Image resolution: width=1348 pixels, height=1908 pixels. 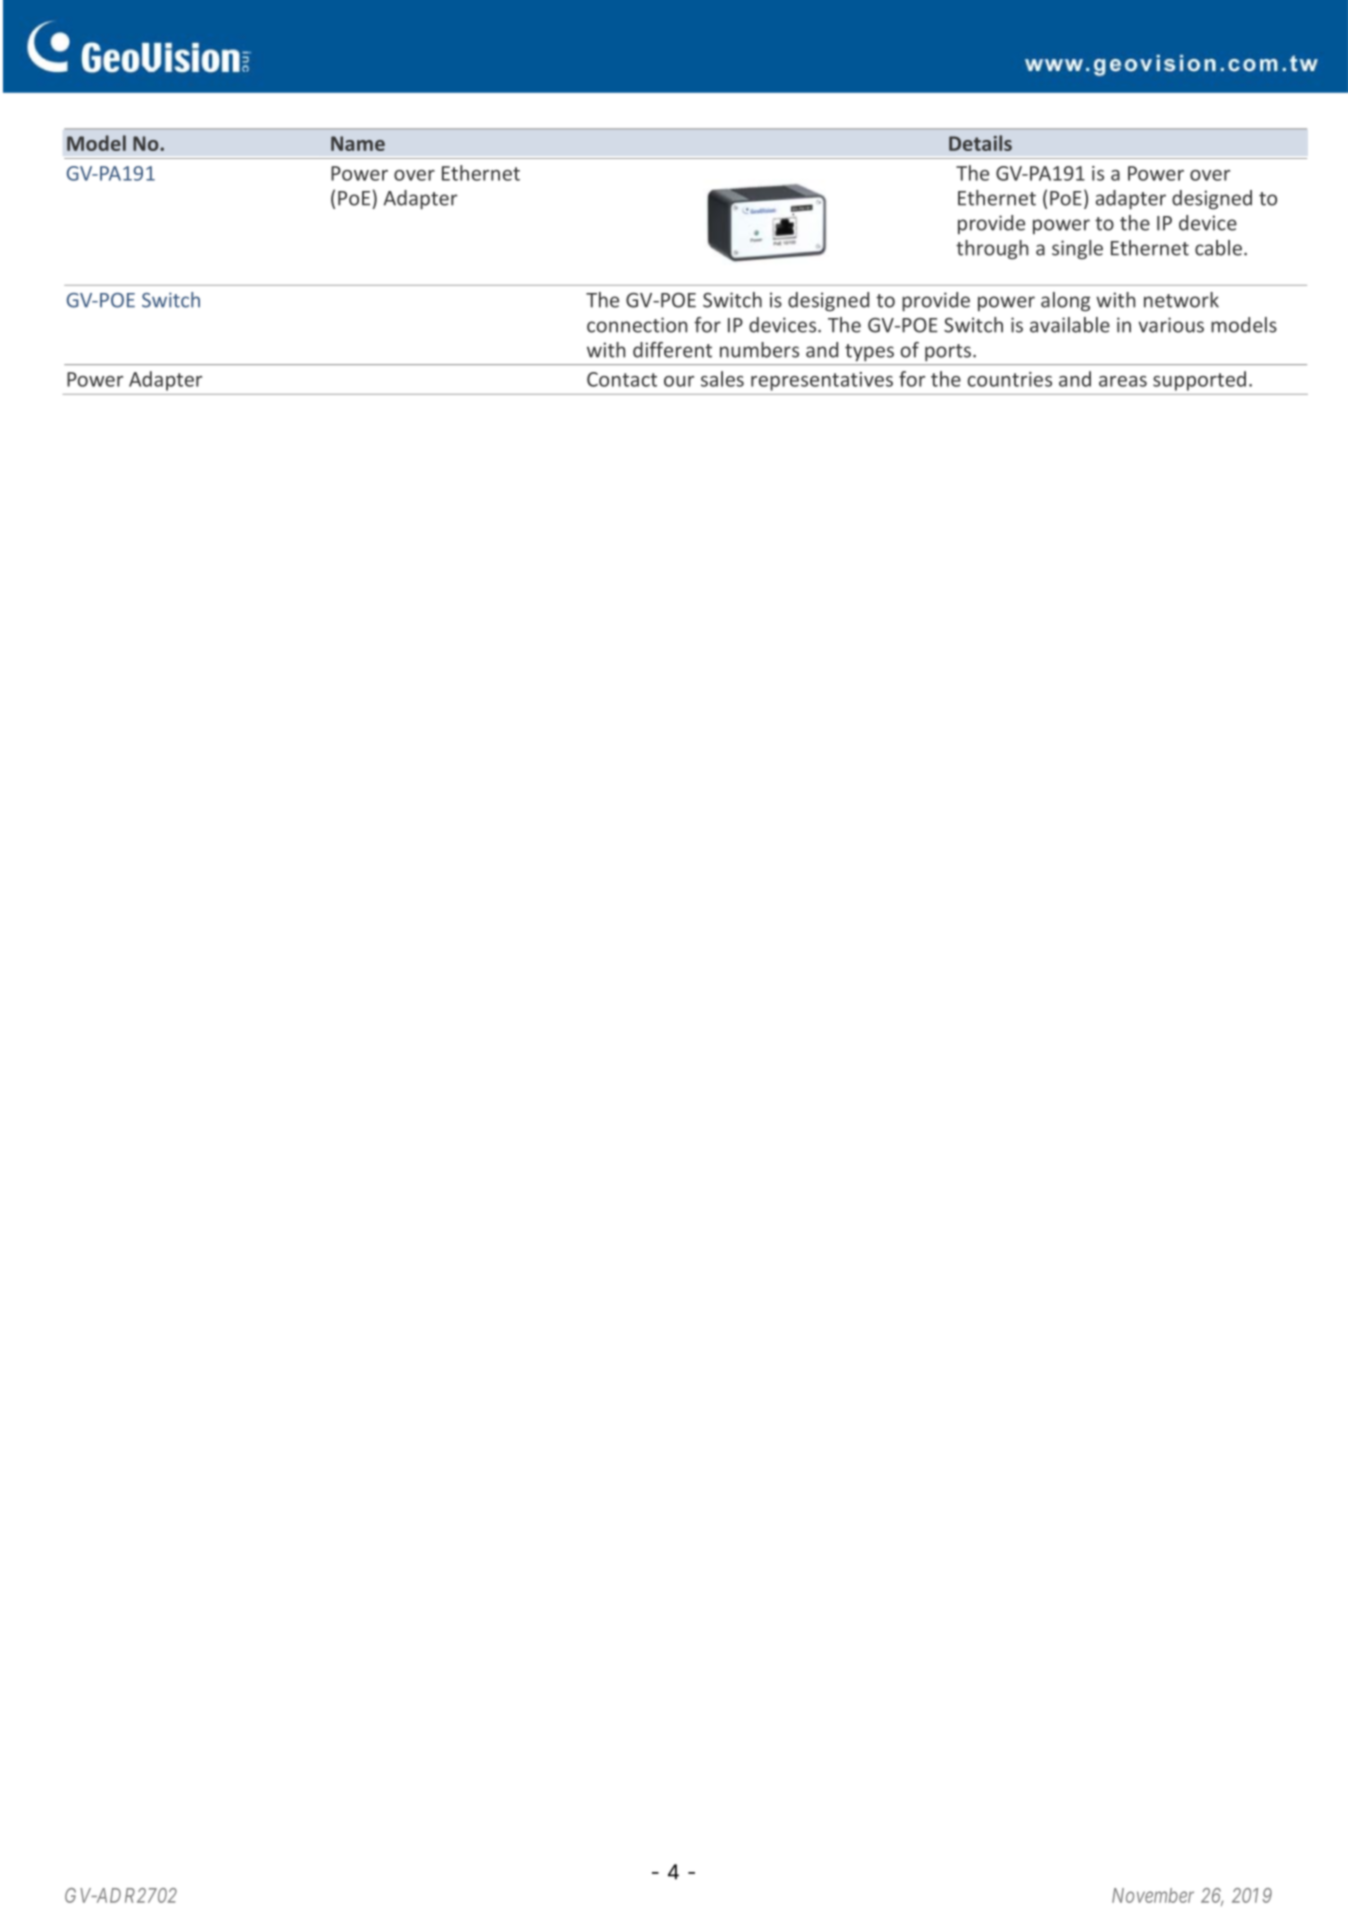 What do you see at coordinates (1153, 1895) in the screenshot?
I see `November` at bounding box center [1153, 1895].
